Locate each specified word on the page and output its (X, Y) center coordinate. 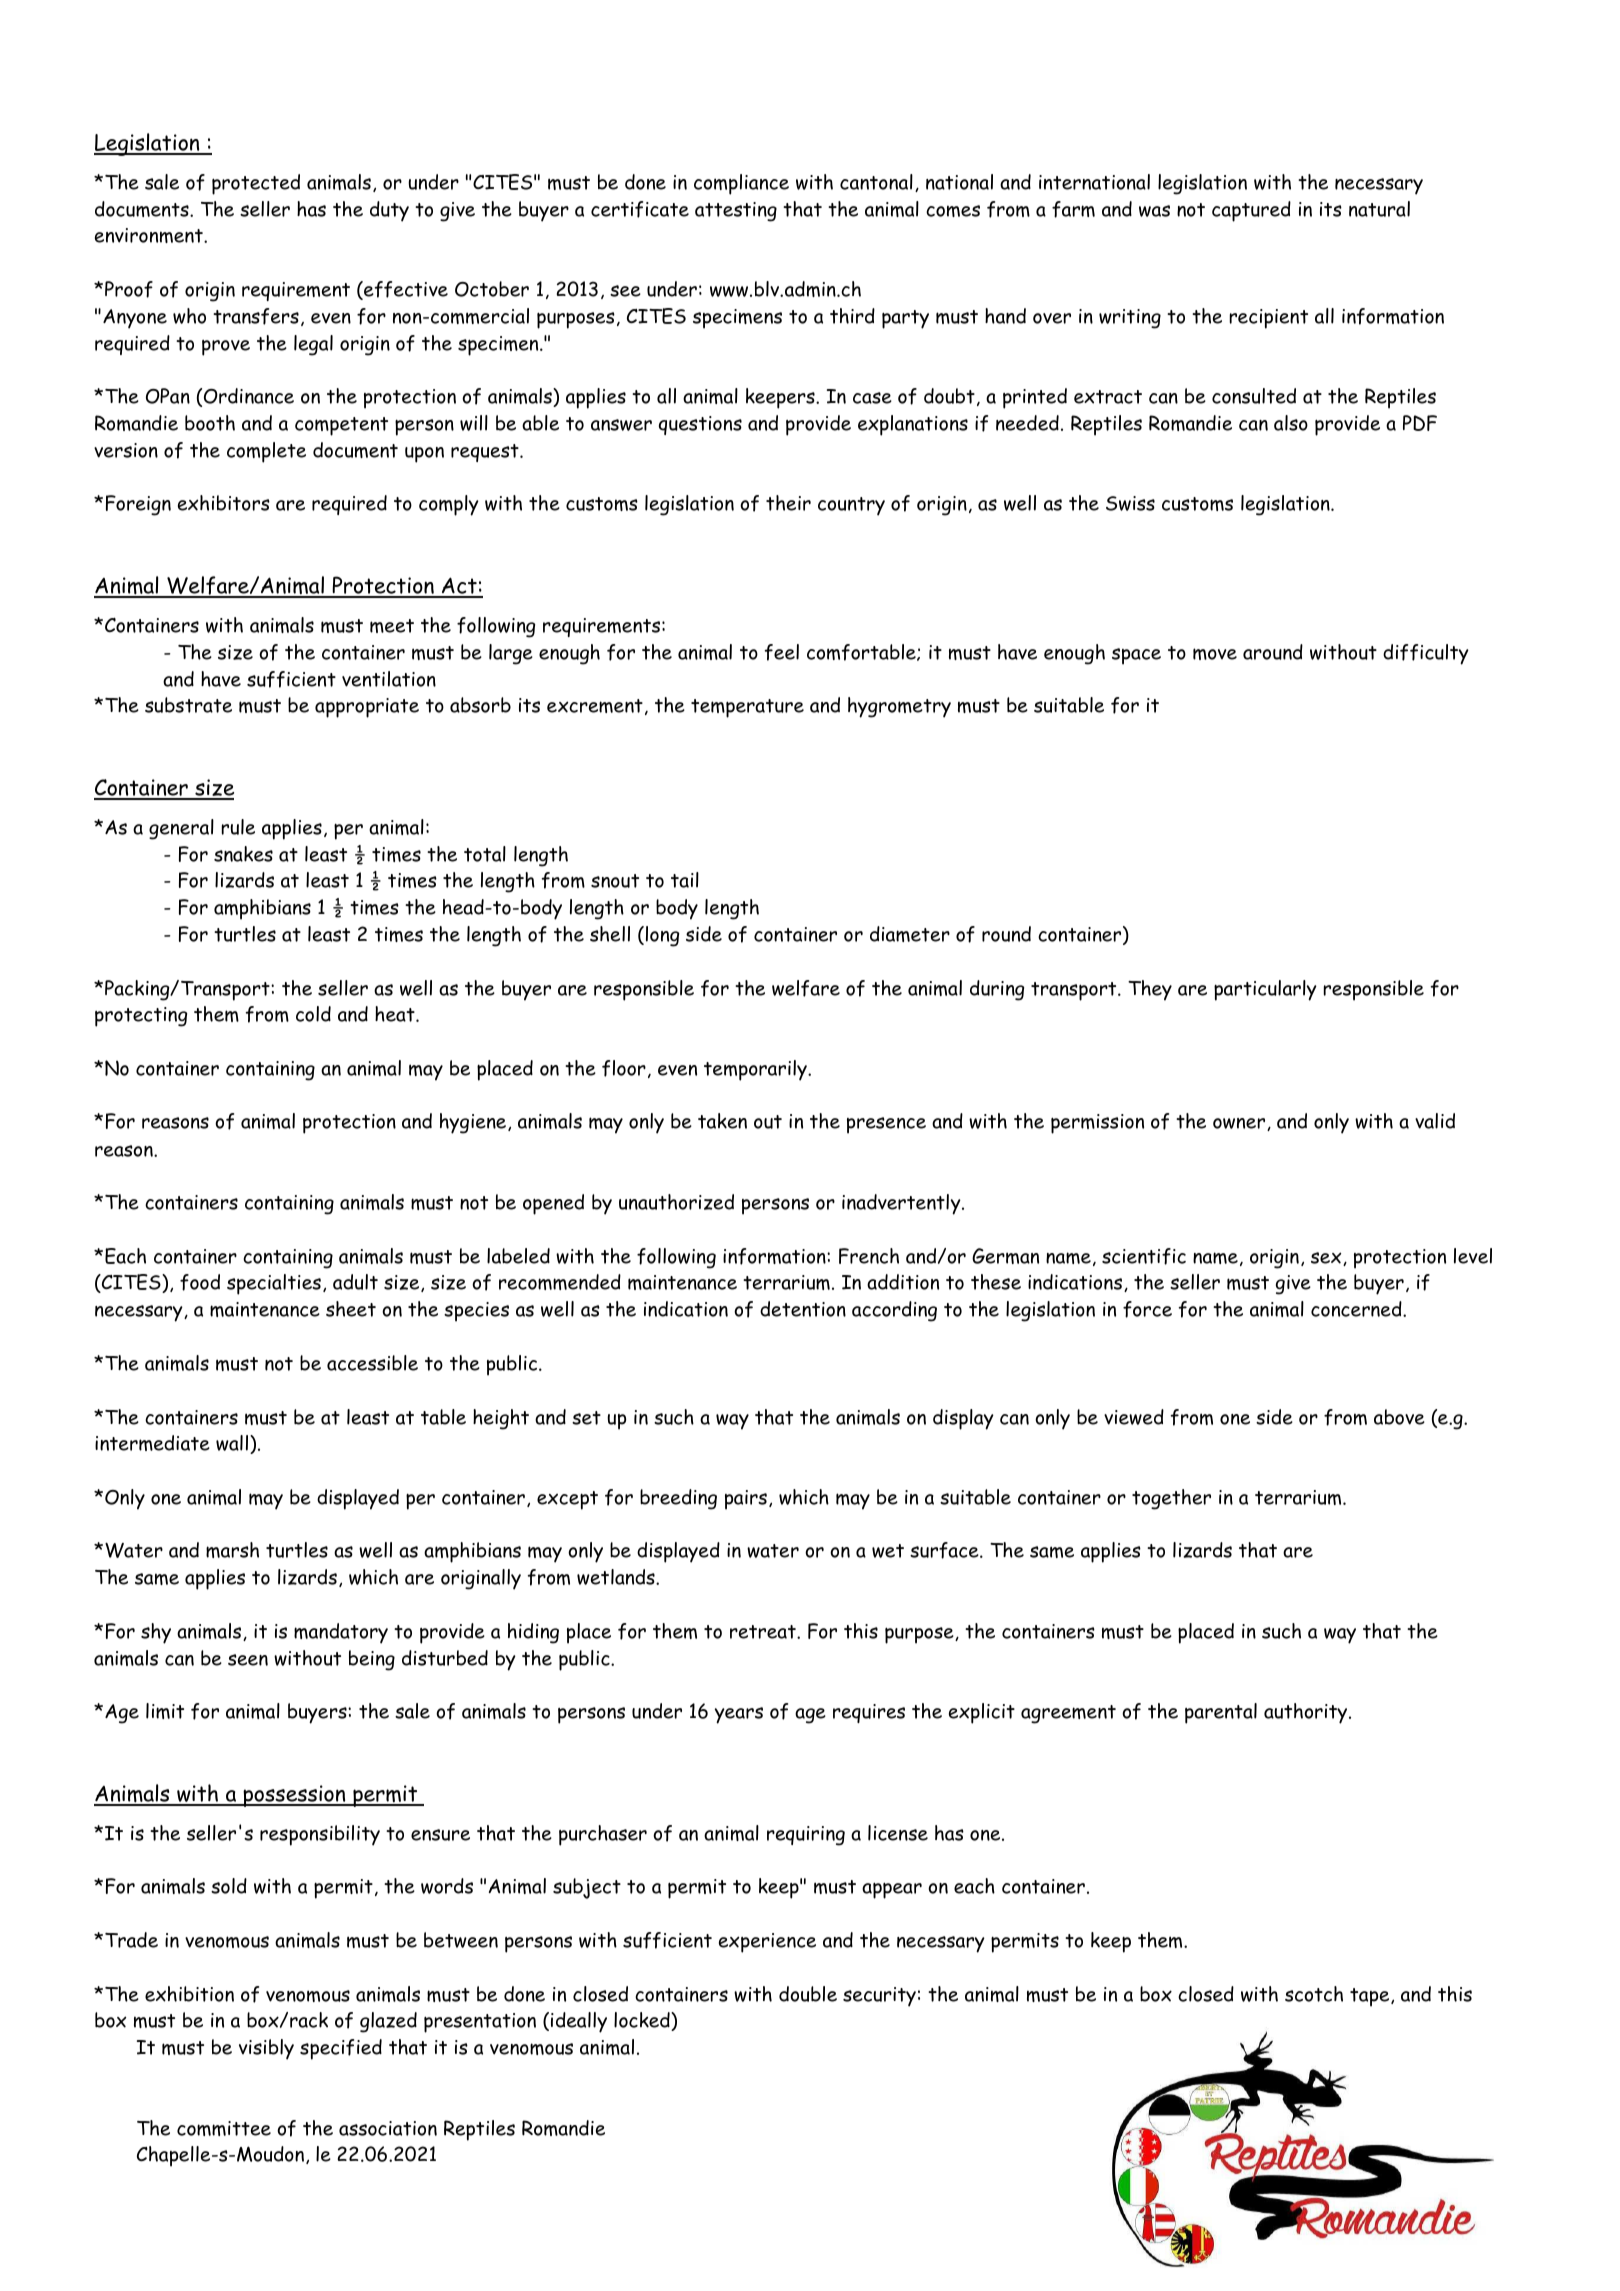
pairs (746, 1500)
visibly (266, 2049)
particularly (1265, 990)
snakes (243, 854)
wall (233, 1444)
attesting (736, 212)
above (1399, 1417)
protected (256, 184)
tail (685, 880)
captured (1251, 211)
